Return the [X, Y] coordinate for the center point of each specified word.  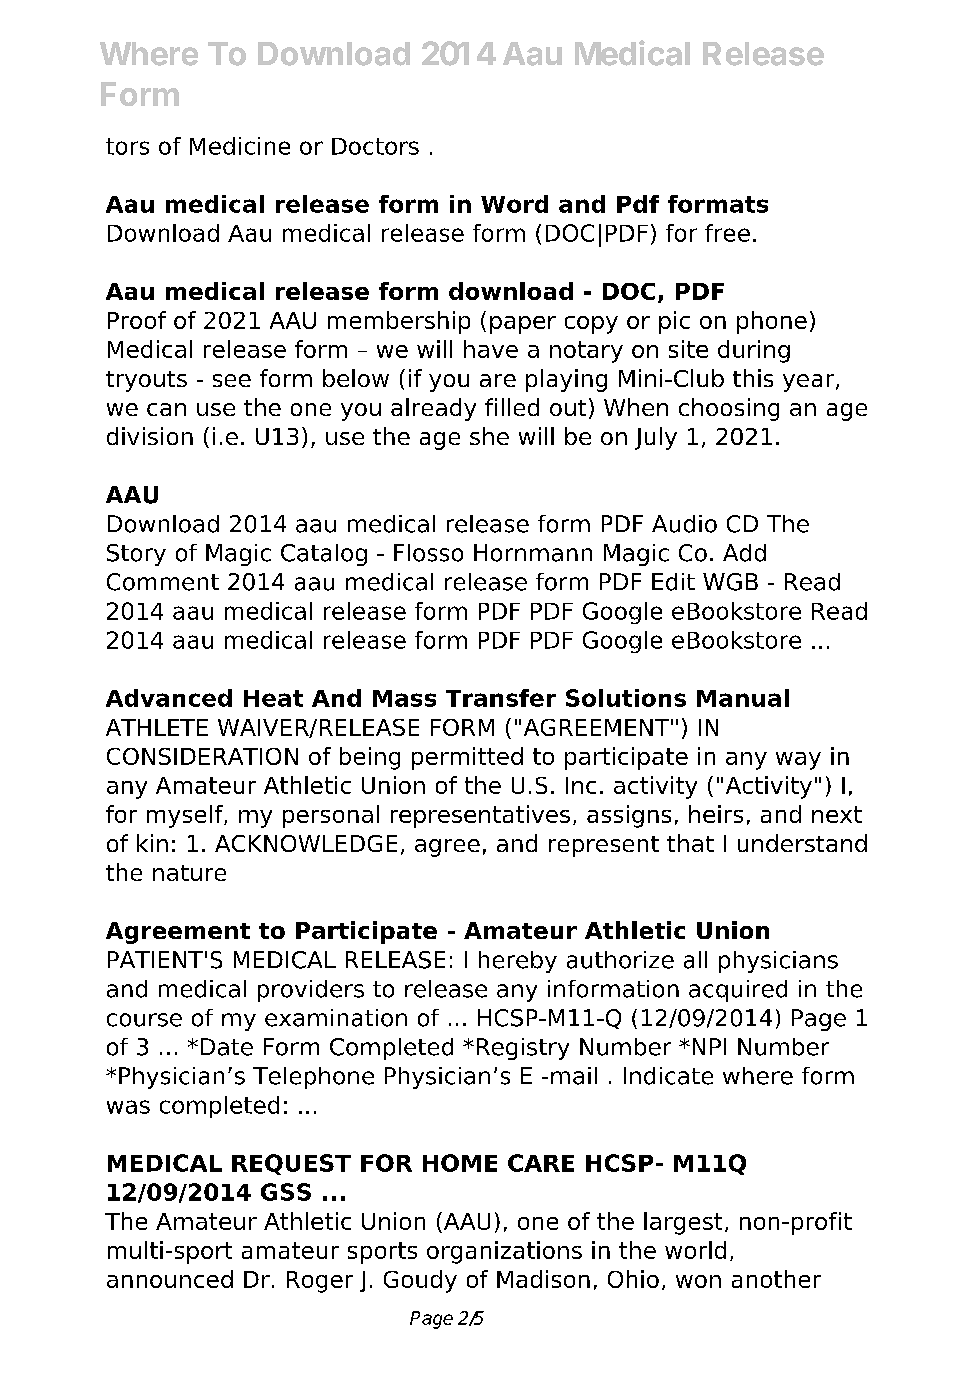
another [776, 1279]
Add [744, 553]
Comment [163, 582]
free [727, 233]
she [489, 436]
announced [170, 1279]
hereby [518, 962]
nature [189, 873]
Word [514, 204]
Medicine [240, 146]
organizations [504, 1252]
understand [802, 843]
